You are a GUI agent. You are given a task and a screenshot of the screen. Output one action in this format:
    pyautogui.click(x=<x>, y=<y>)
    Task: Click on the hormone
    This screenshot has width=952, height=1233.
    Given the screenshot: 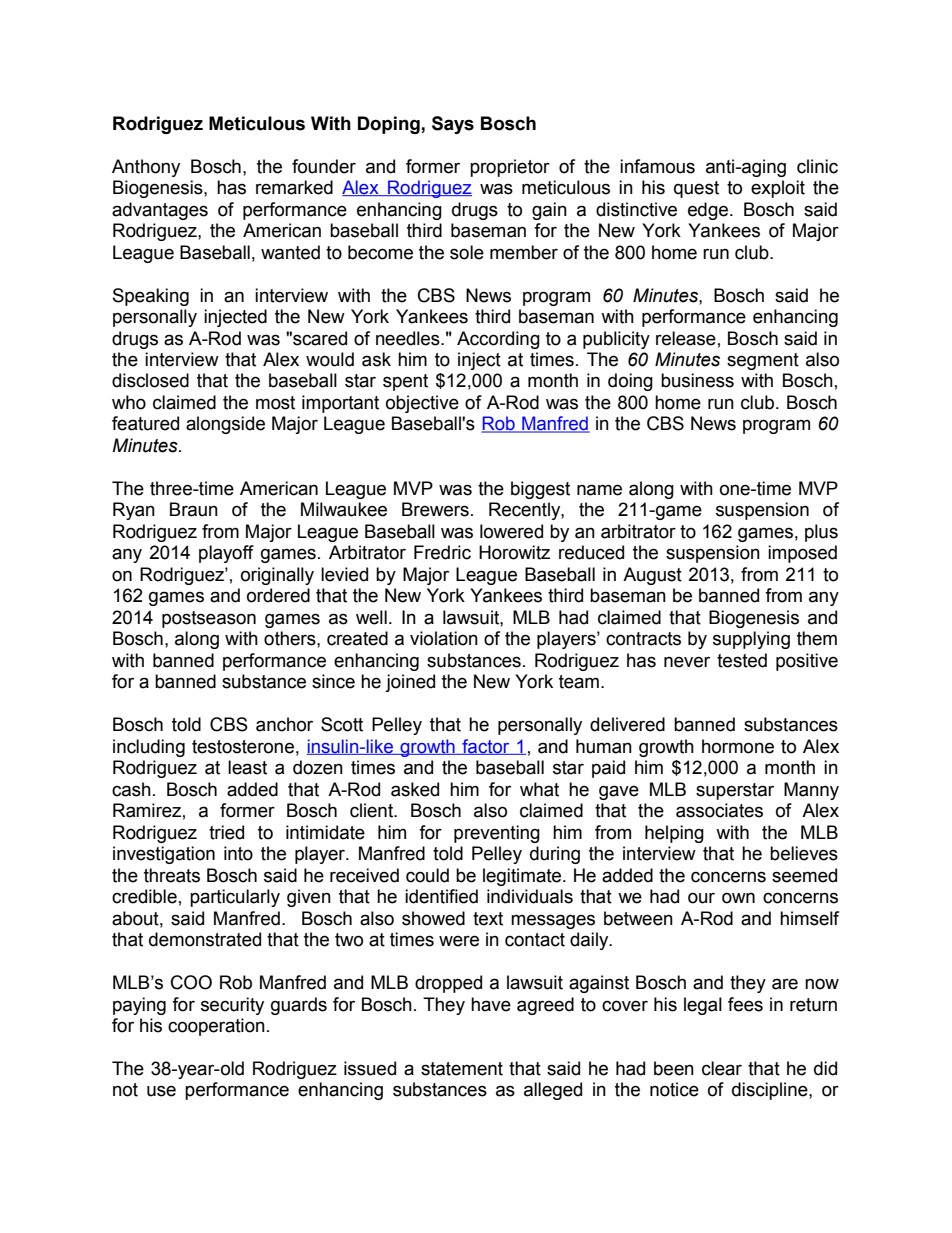 What is the action you would take?
    pyautogui.click(x=738, y=746)
